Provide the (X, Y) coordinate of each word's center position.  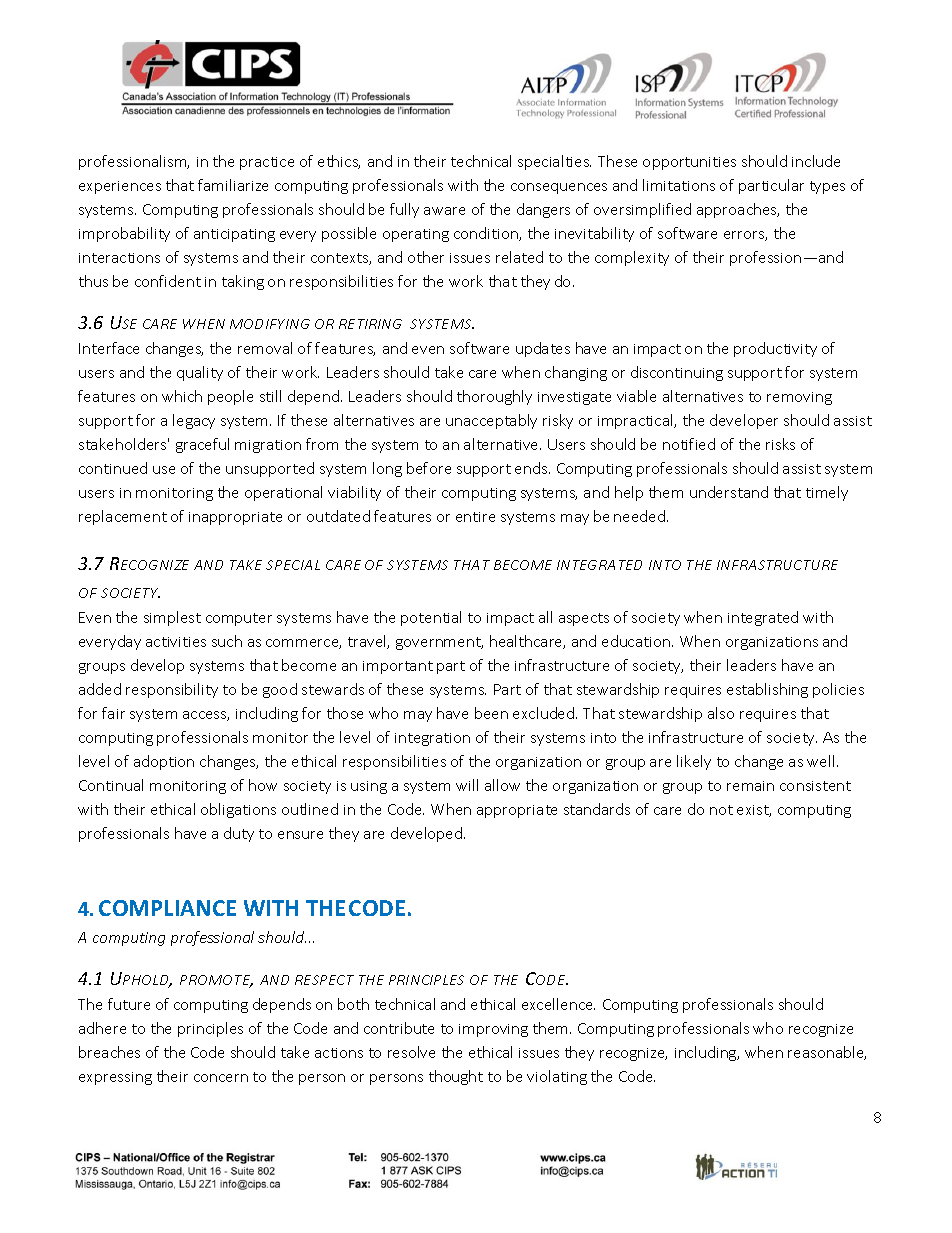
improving (493, 1030)
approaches (738, 210)
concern (221, 1078)
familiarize (233, 185)
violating (557, 1077)
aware (444, 211)
